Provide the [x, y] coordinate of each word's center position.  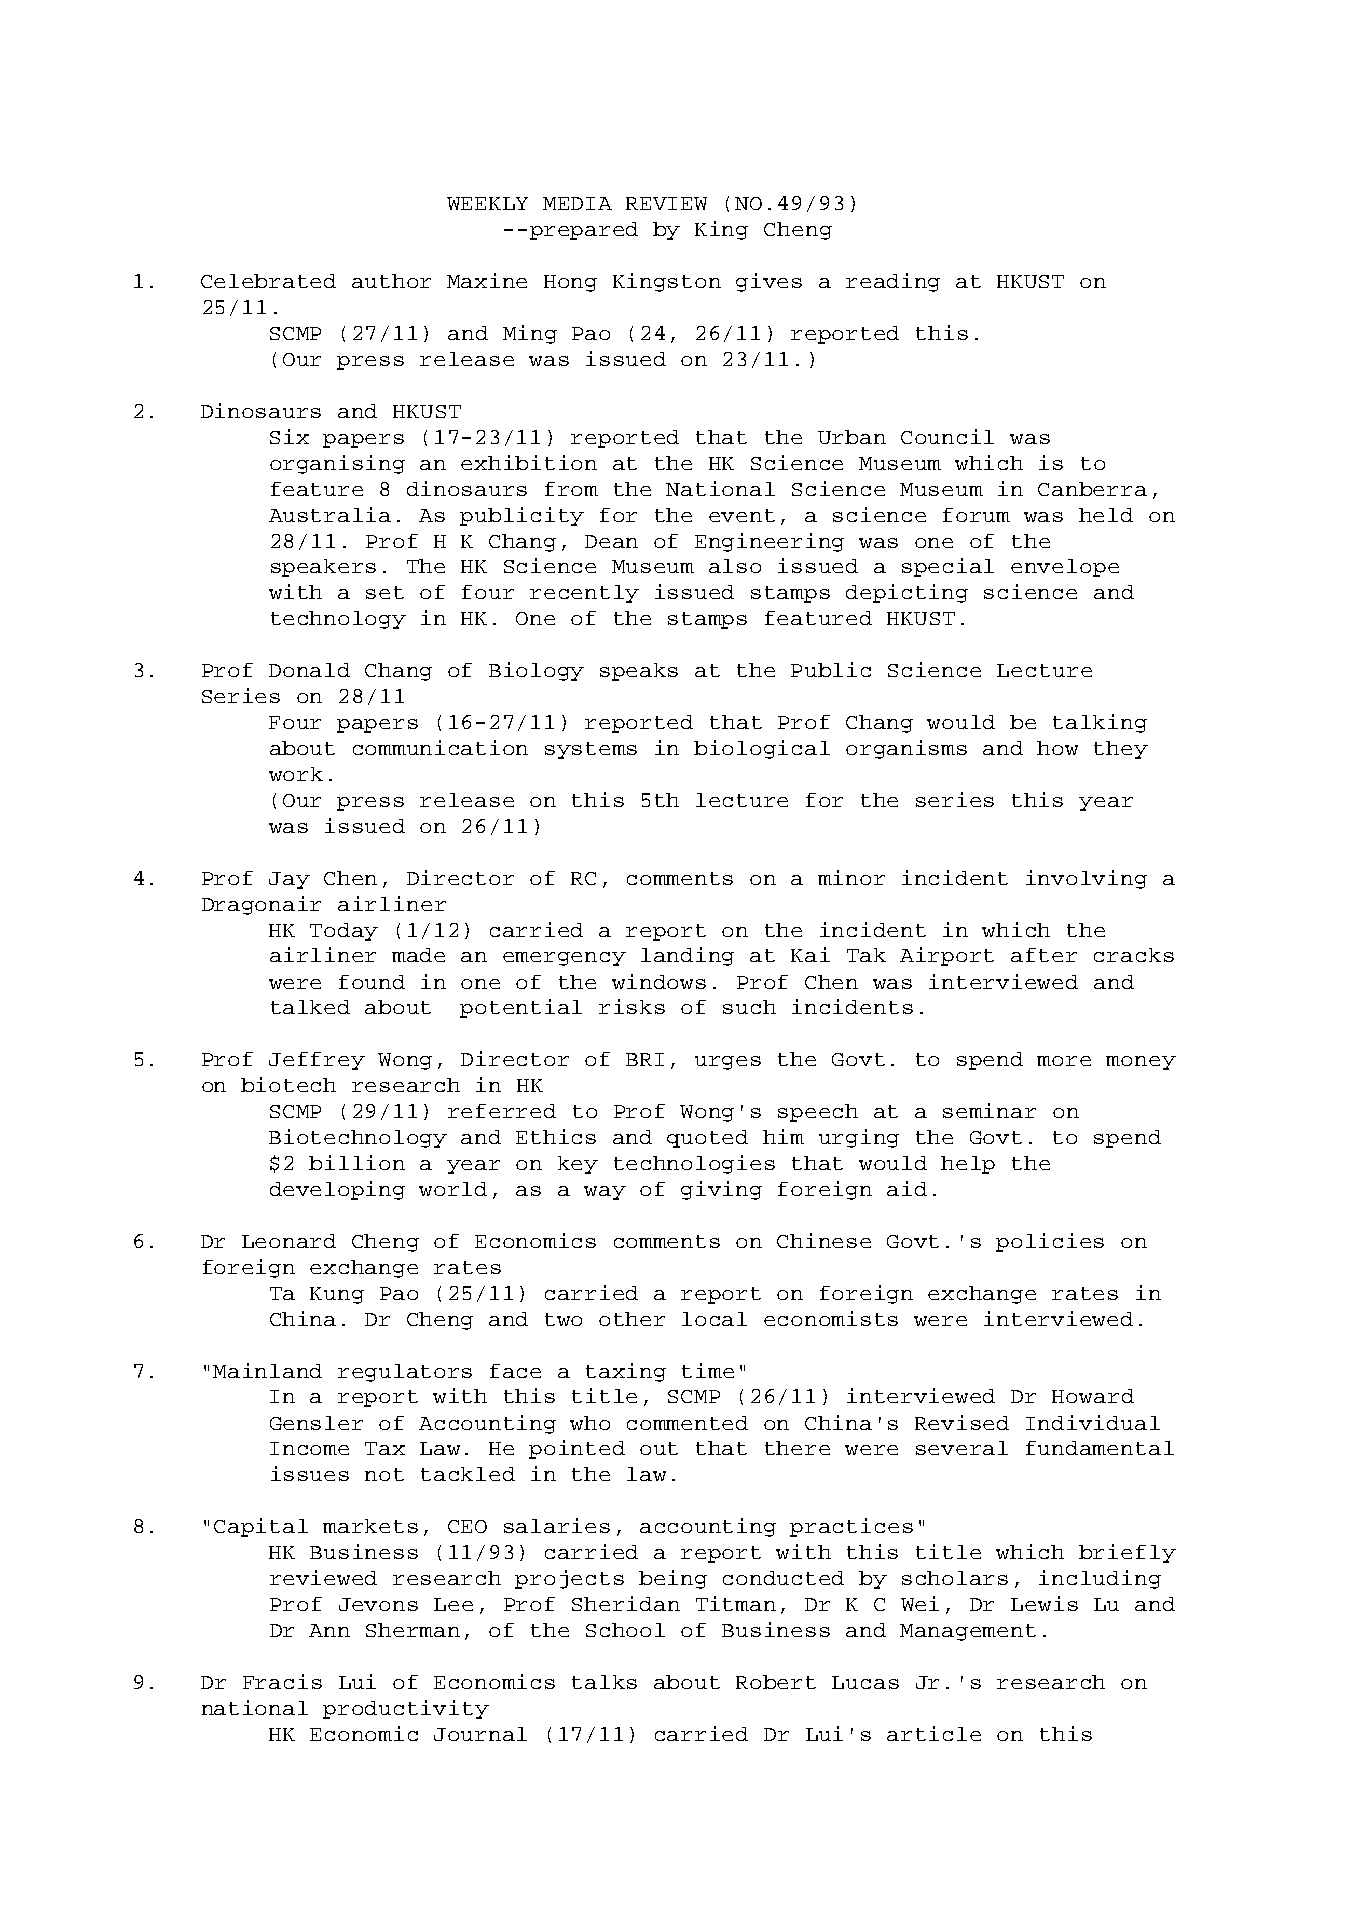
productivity [406, 1709]
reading [893, 282]
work [296, 774]
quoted [707, 1139]
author [391, 281]
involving [1086, 879]
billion [357, 1162]
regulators [405, 1373]
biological [762, 749]
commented [687, 1423]
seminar [989, 1110]
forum [976, 515]
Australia [330, 514]
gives [769, 282]
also [735, 566]
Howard [1093, 1396]
